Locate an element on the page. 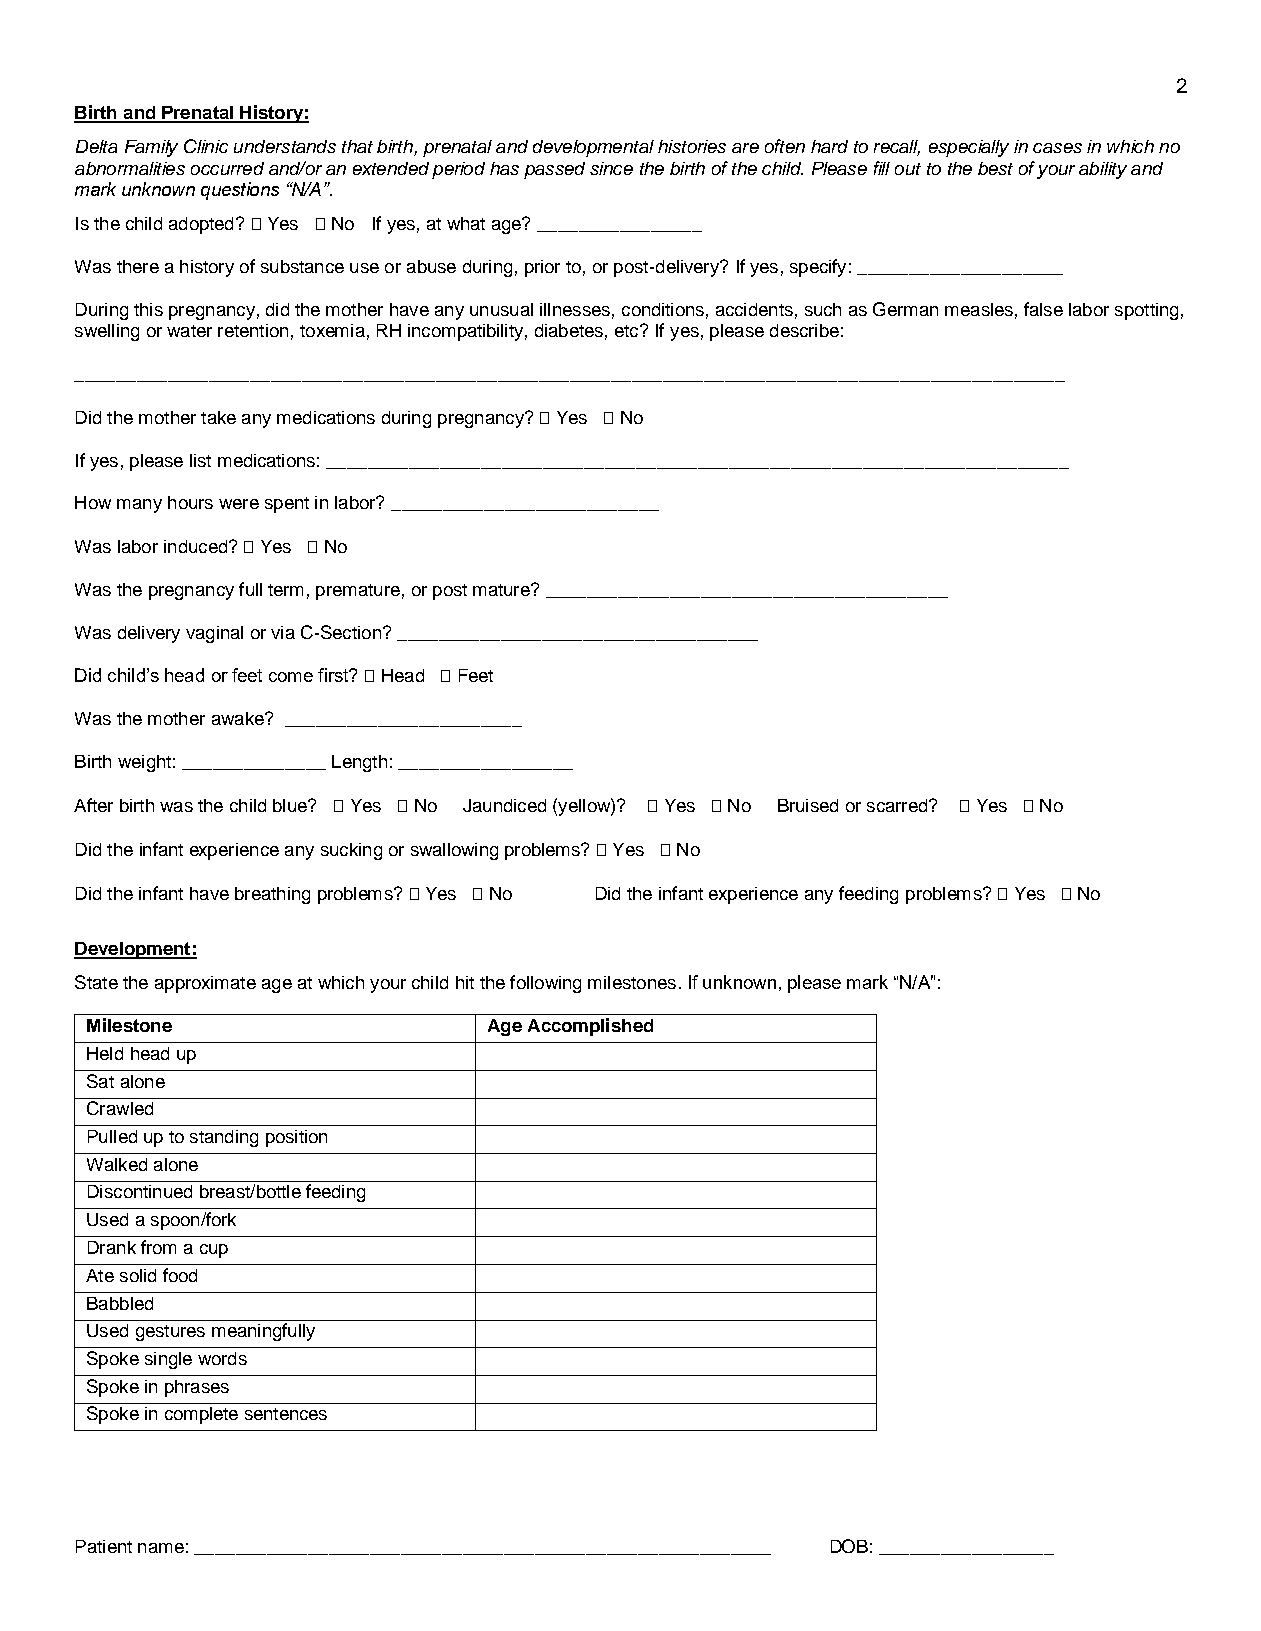  approximate is located at coordinates (205, 984).
